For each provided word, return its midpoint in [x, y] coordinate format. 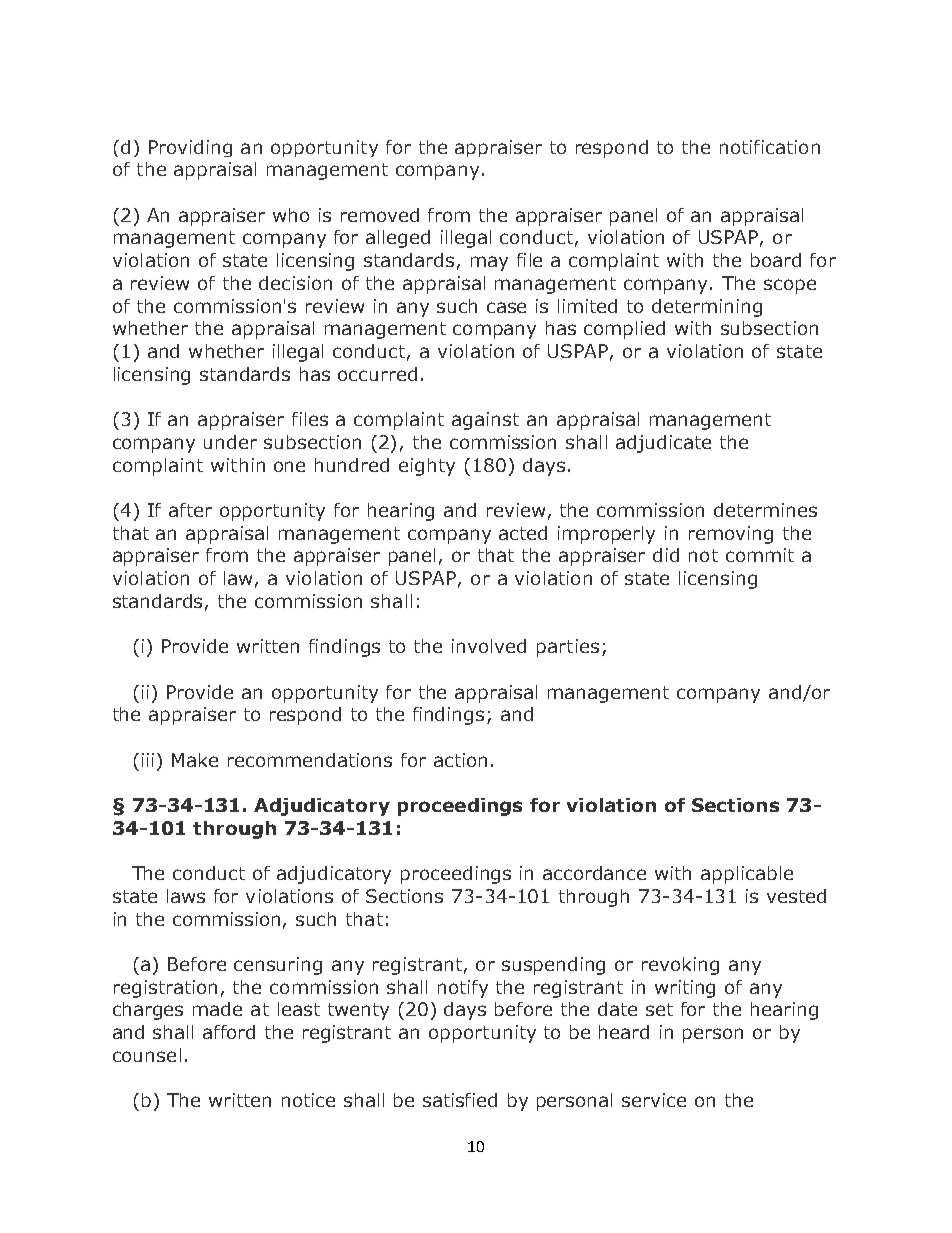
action [460, 760]
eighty [427, 467]
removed [380, 215]
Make [195, 760]
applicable [747, 875]
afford [229, 1032]
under [230, 442]
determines [765, 510]
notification [770, 147]
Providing [190, 148]
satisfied [460, 1100]
